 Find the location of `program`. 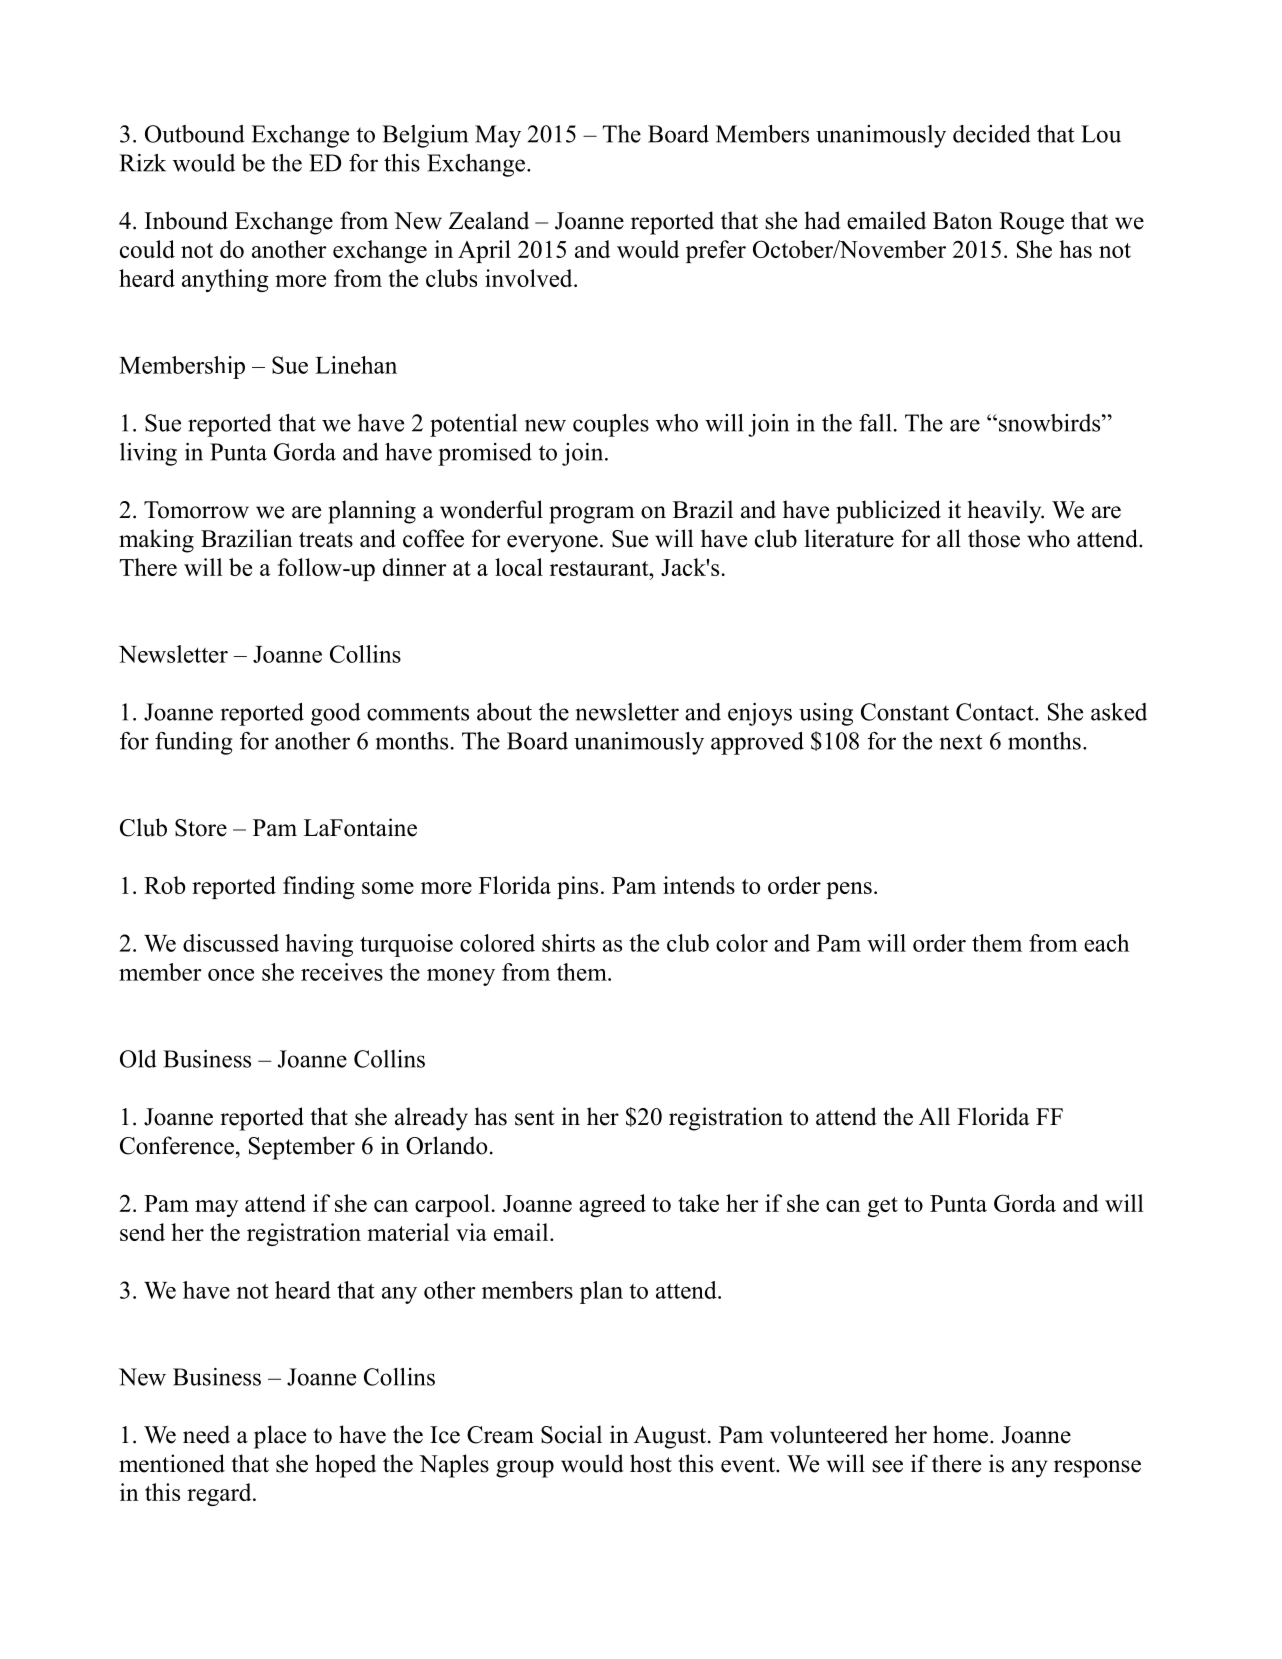

program is located at coordinates (592, 515).
